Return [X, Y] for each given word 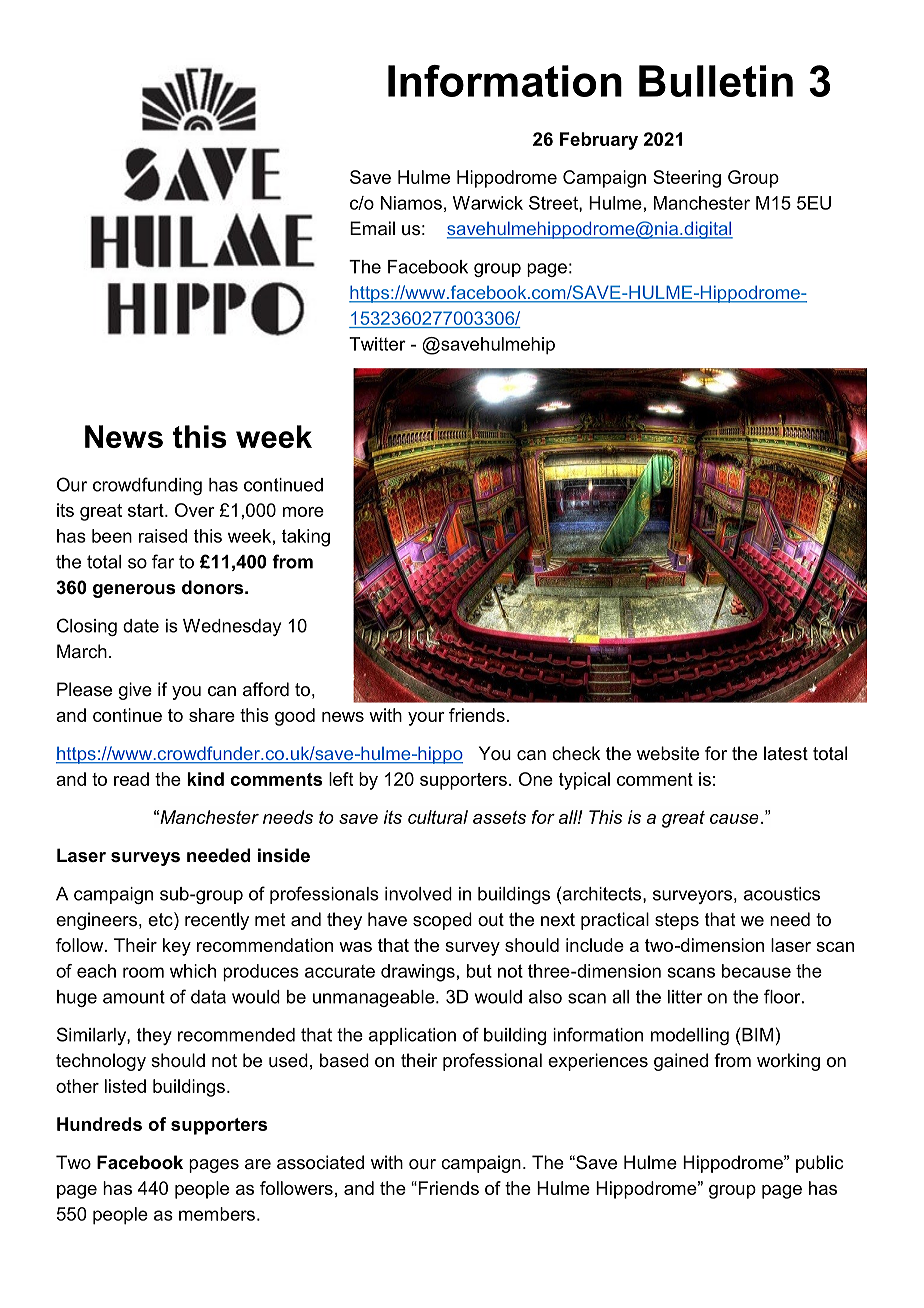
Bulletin [716, 81]
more [303, 512]
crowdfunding [147, 486]
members [217, 1214]
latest [786, 753]
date [141, 626]
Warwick [488, 203]
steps [677, 921]
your [426, 719]
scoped [442, 921]
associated [320, 1162]
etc [161, 919]
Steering [687, 179]
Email [372, 228]
